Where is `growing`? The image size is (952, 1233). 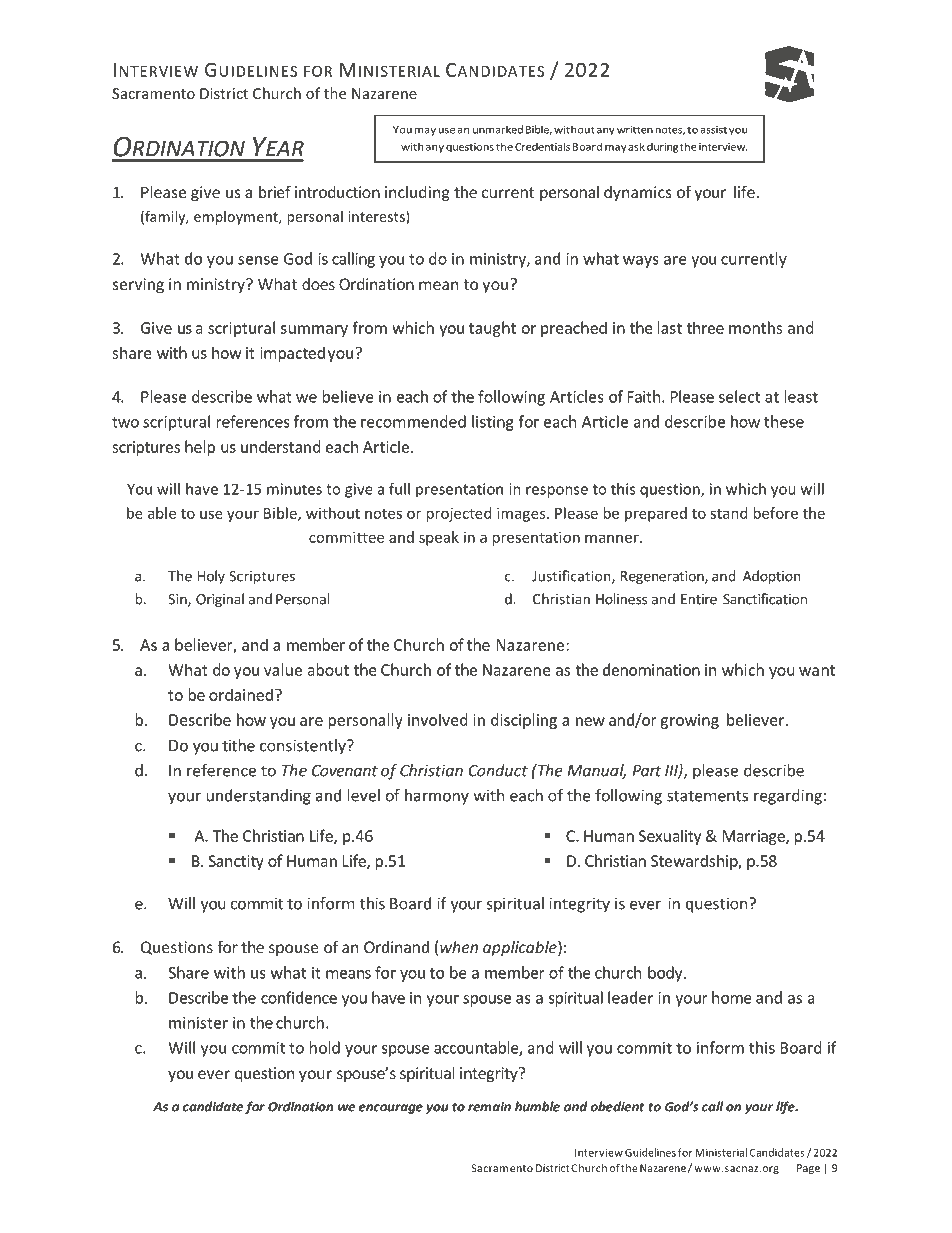 growing is located at coordinates (689, 721).
